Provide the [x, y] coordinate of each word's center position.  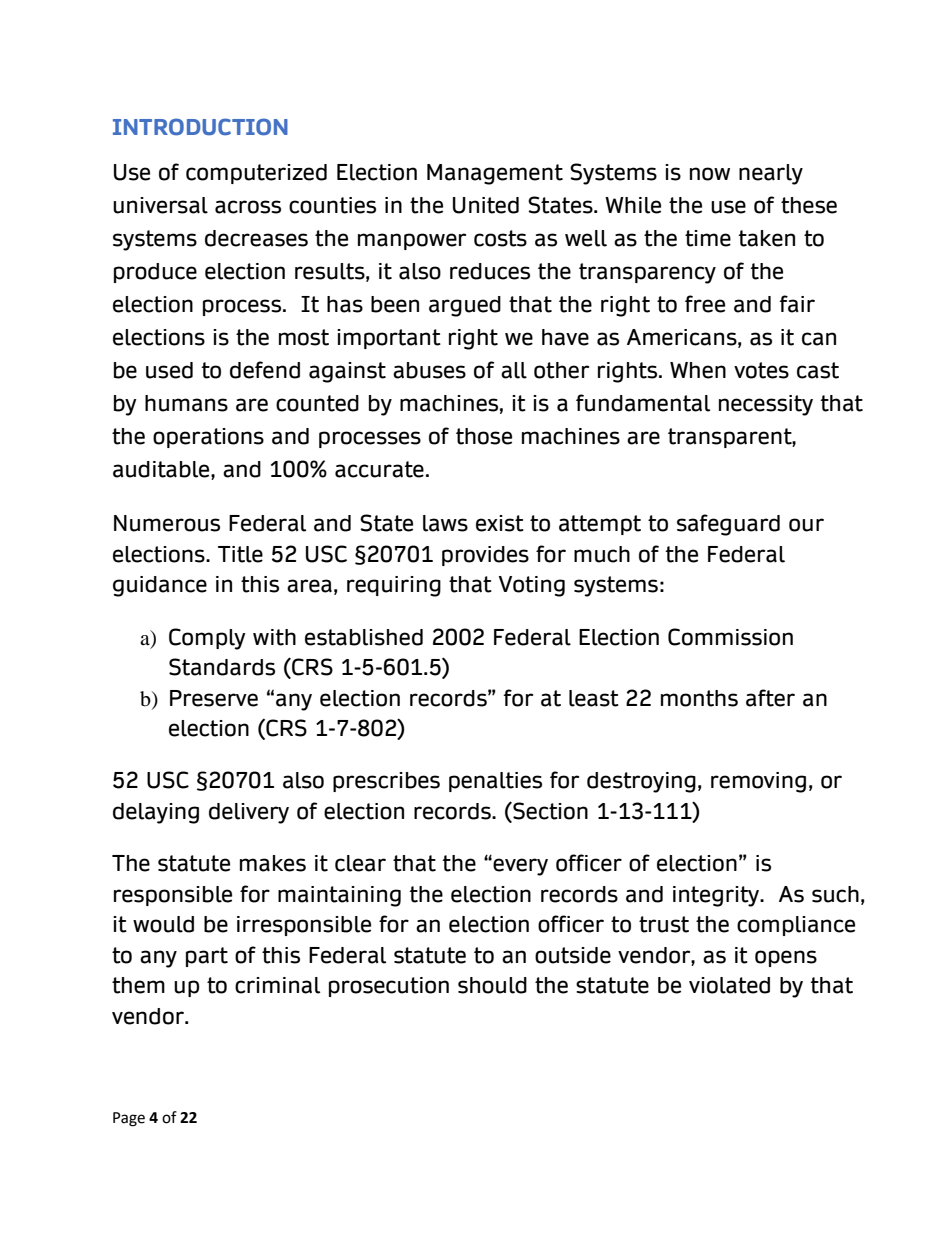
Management [495, 174]
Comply [207, 639]
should [492, 985]
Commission [730, 637]
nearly [771, 174]
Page [129, 1119]
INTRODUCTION [200, 126]
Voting [532, 586]
